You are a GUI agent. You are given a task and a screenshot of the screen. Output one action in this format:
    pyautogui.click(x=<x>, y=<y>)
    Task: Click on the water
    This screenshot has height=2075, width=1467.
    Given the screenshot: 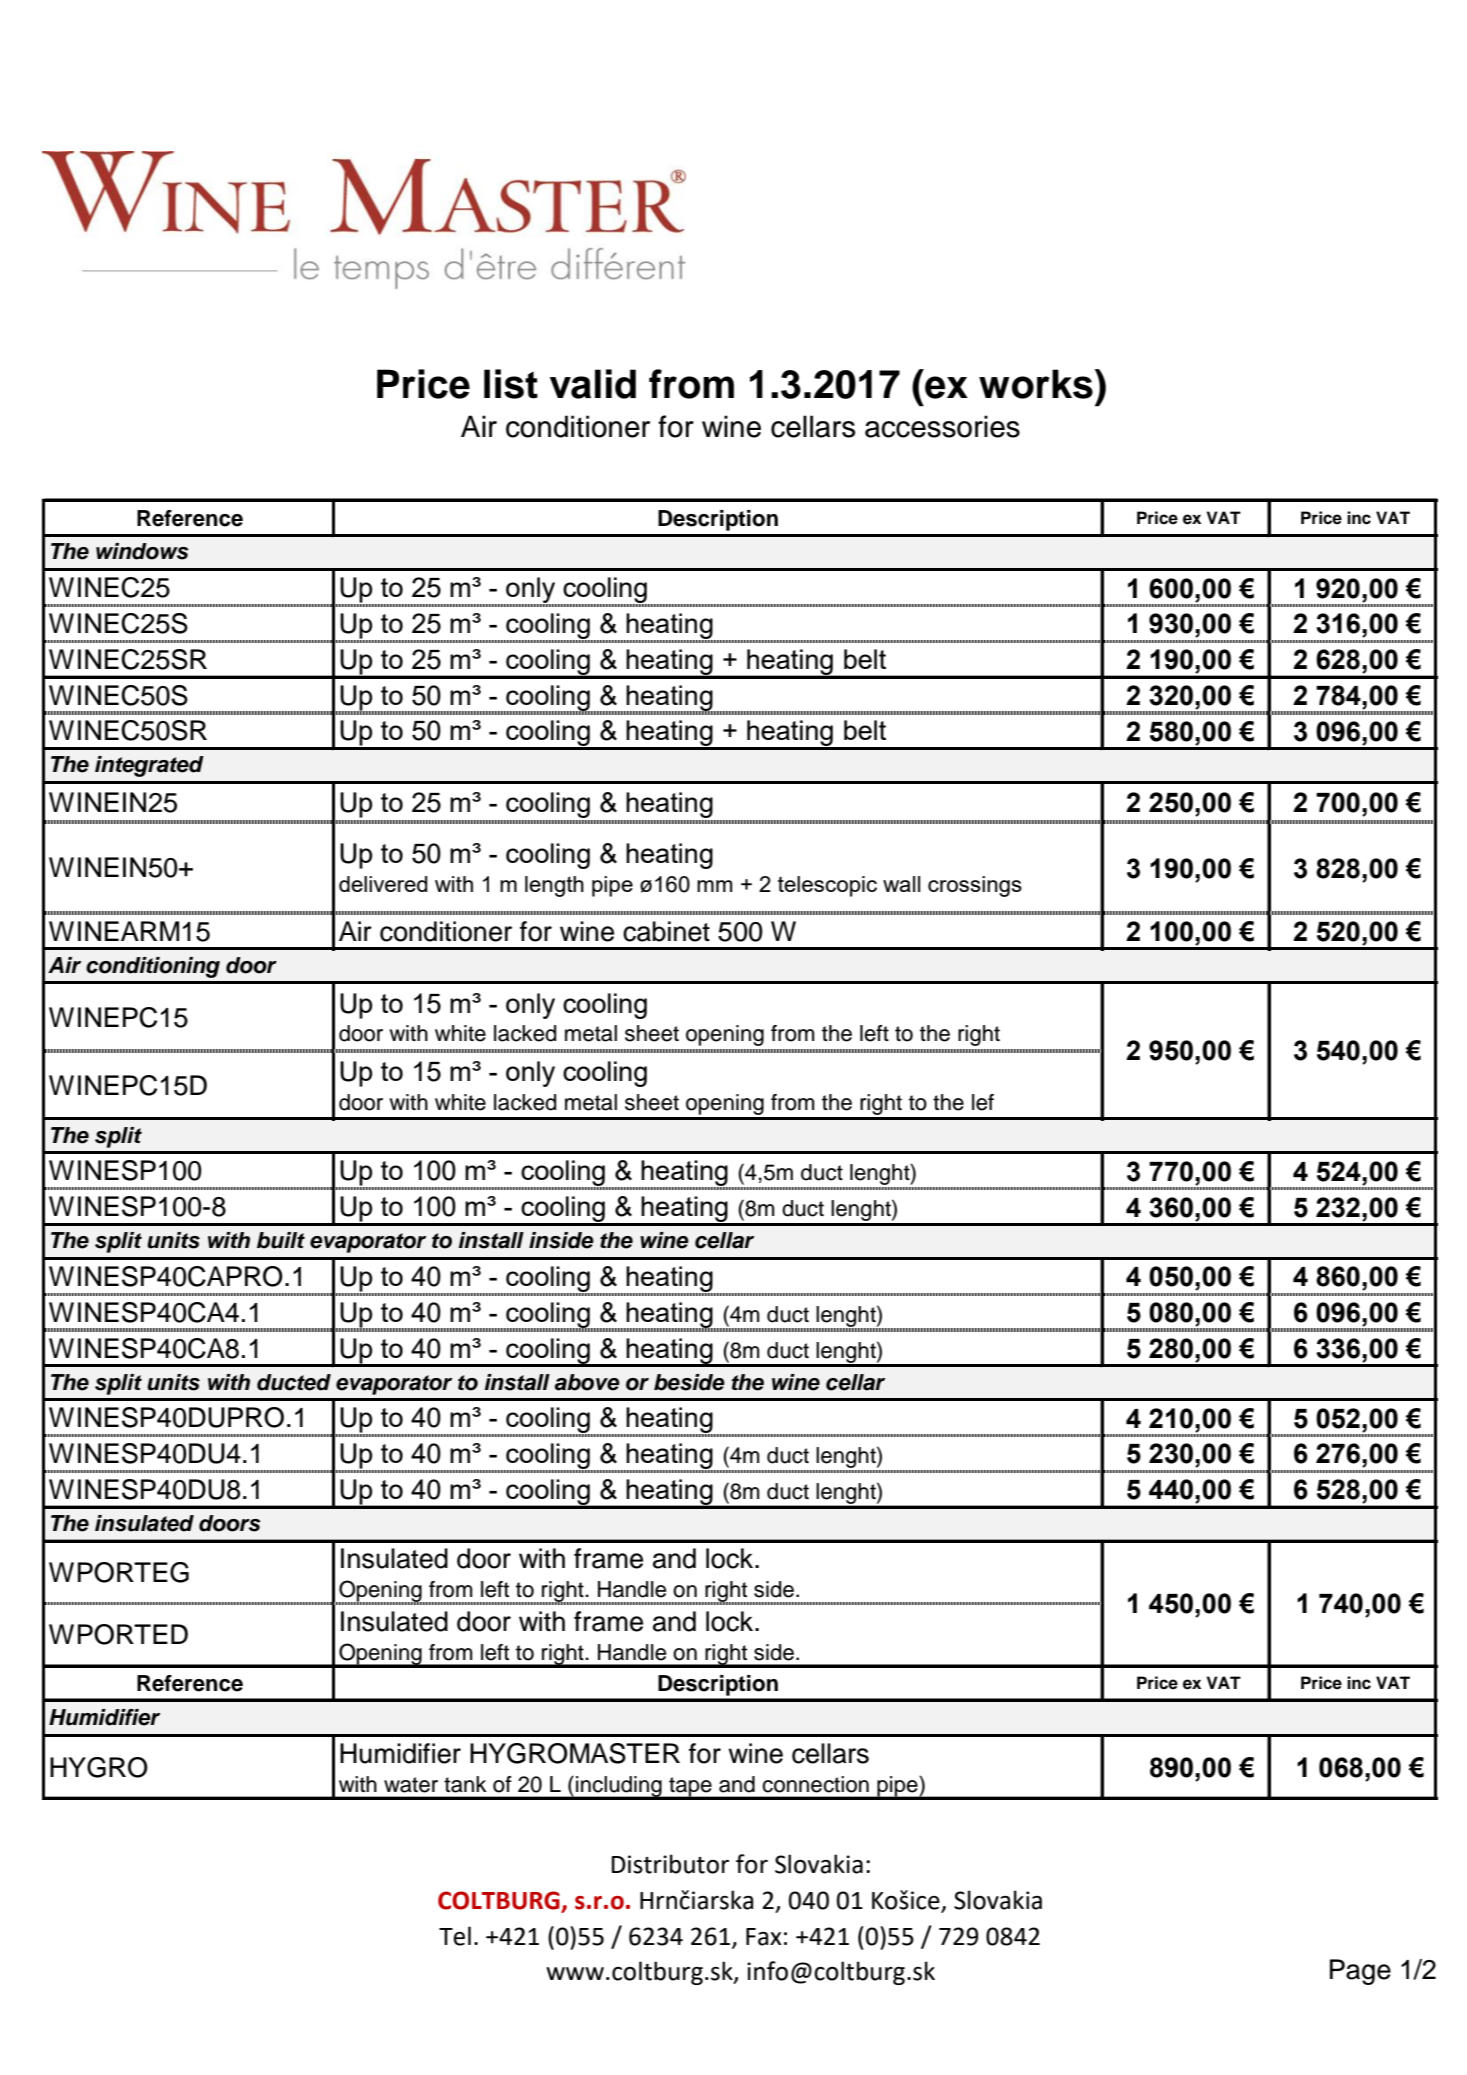 What is the action you would take?
    pyautogui.click(x=411, y=1785)
